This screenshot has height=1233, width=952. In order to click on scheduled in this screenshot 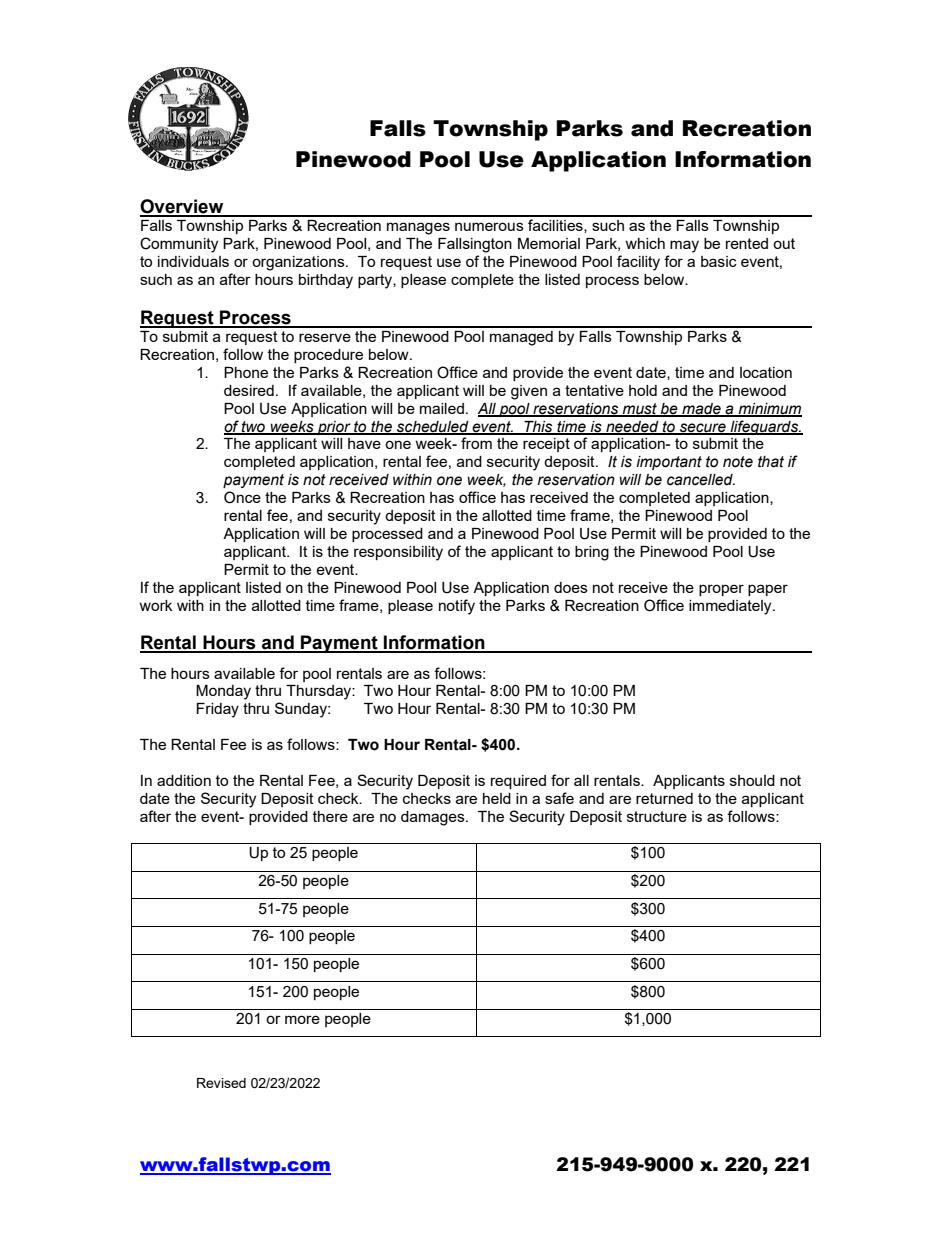, I will do `click(433, 427)`.
